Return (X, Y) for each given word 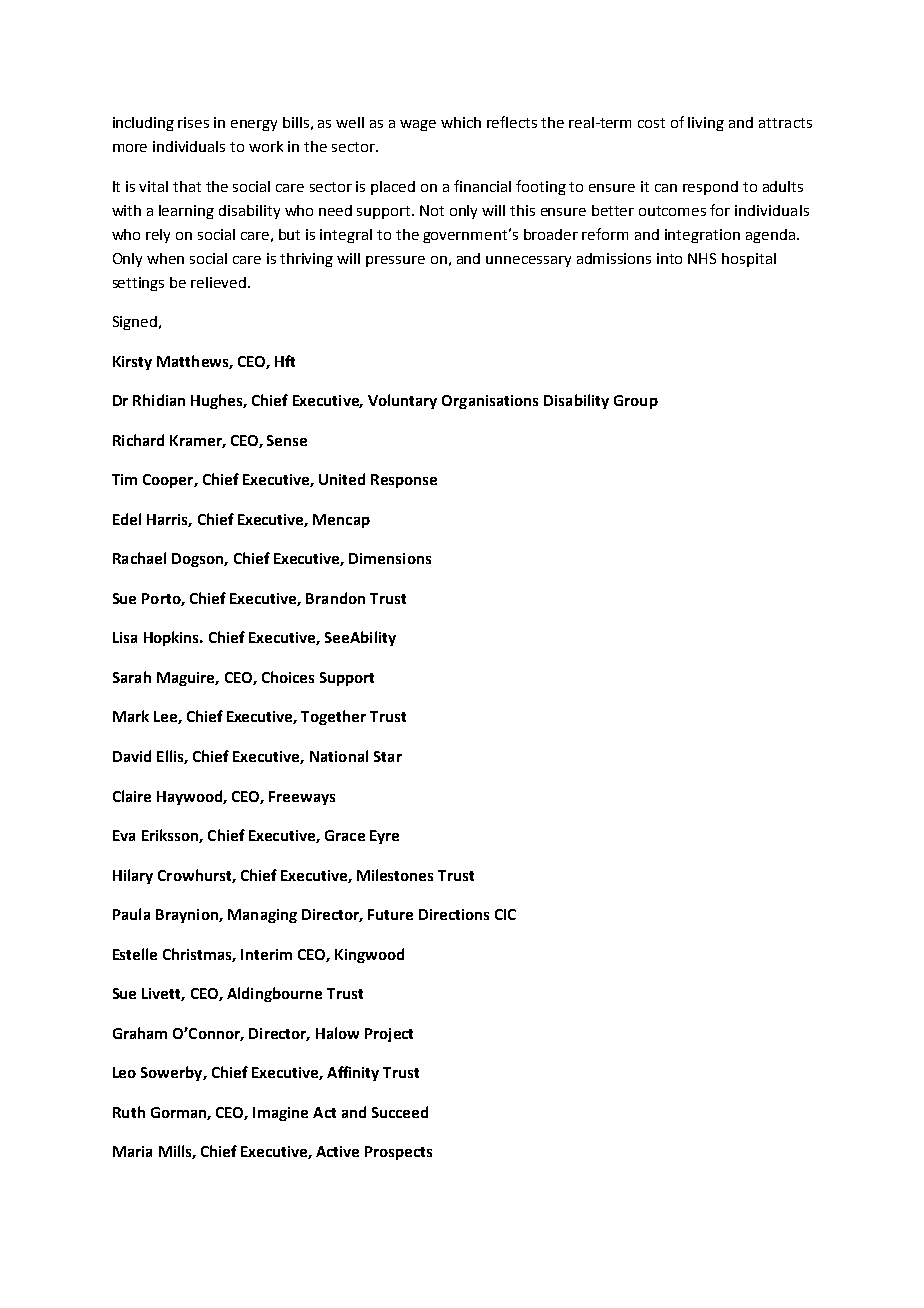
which (461, 122)
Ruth (129, 1112)
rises (193, 122)
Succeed (400, 1112)
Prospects (398, 1153)
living (706, 124)
